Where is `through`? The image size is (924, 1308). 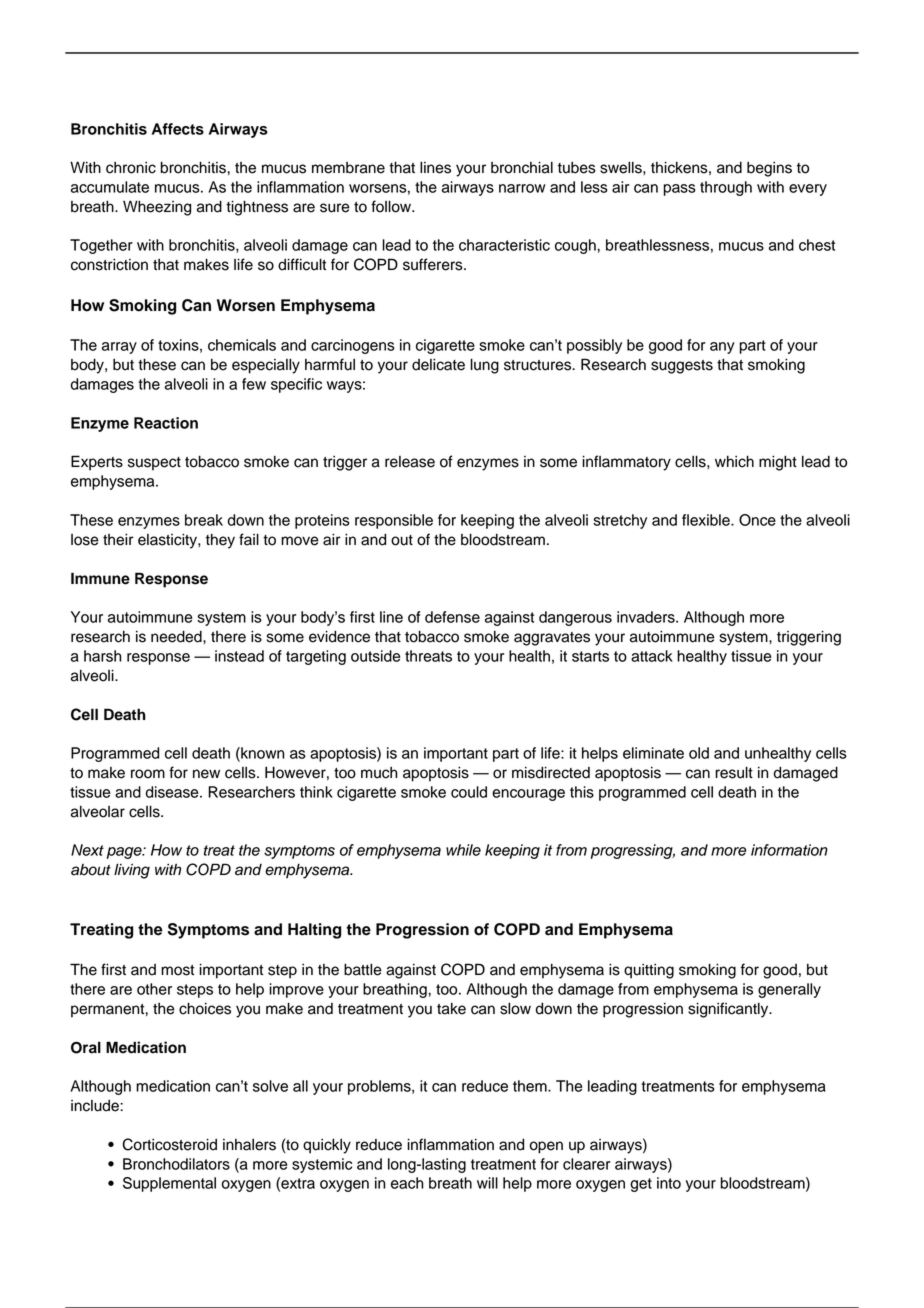 through is located at coordinates (726, 188).
